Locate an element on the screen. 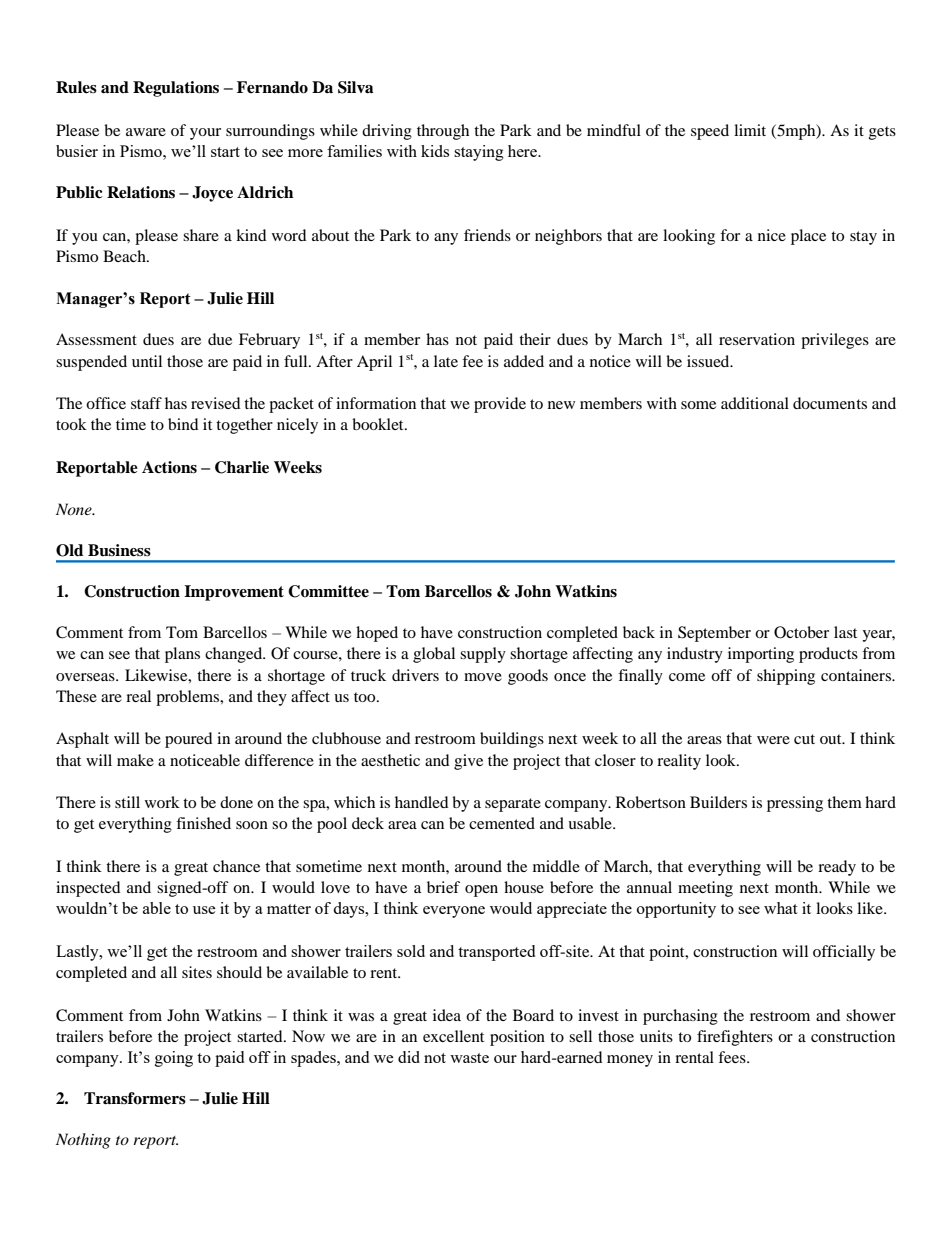 This screenshot has width=952, height=1233. through is located at coordinates (443, 132).
